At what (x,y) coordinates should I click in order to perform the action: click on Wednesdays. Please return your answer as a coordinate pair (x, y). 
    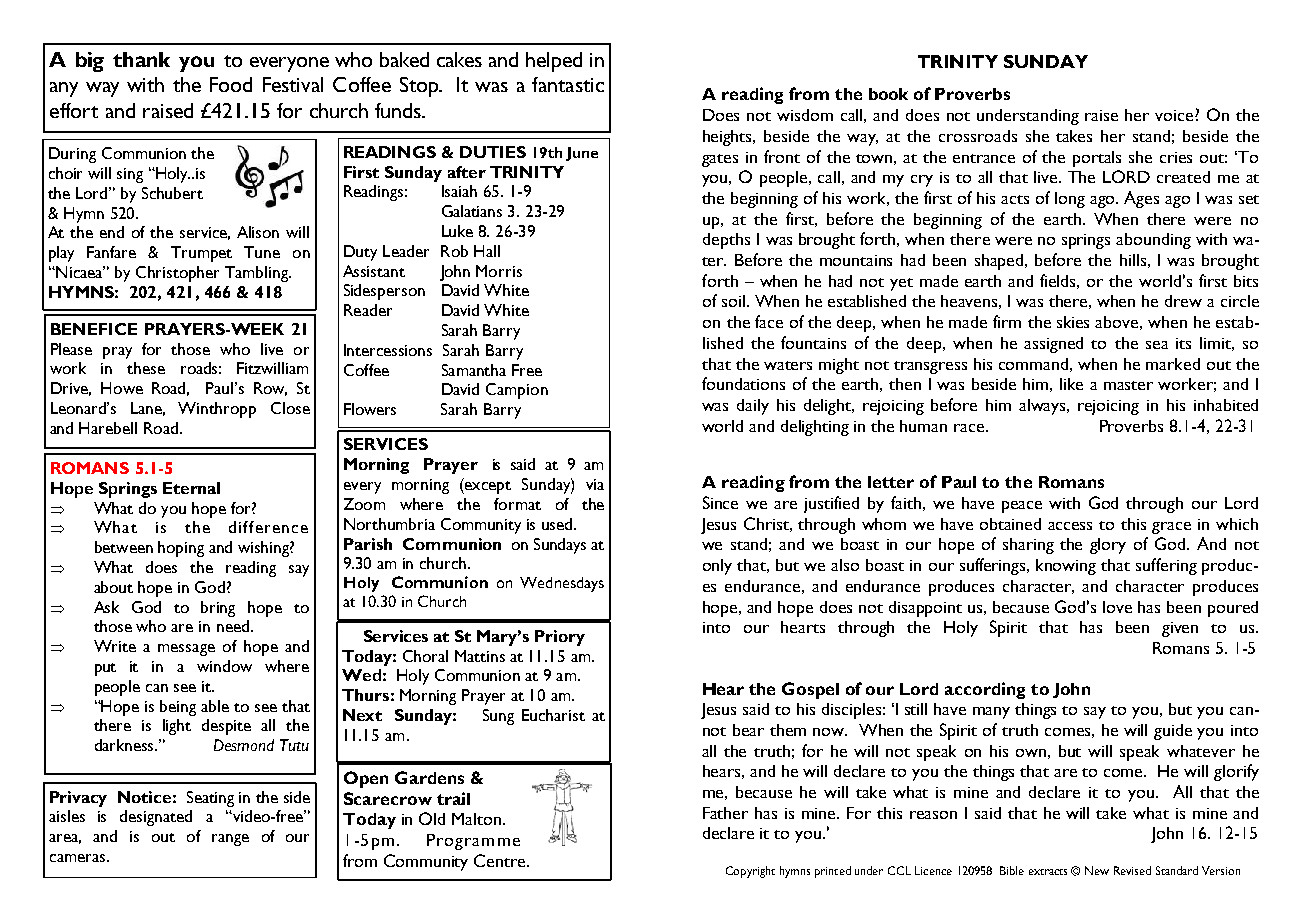
    Looking at the image, I should click on (562, 584).
